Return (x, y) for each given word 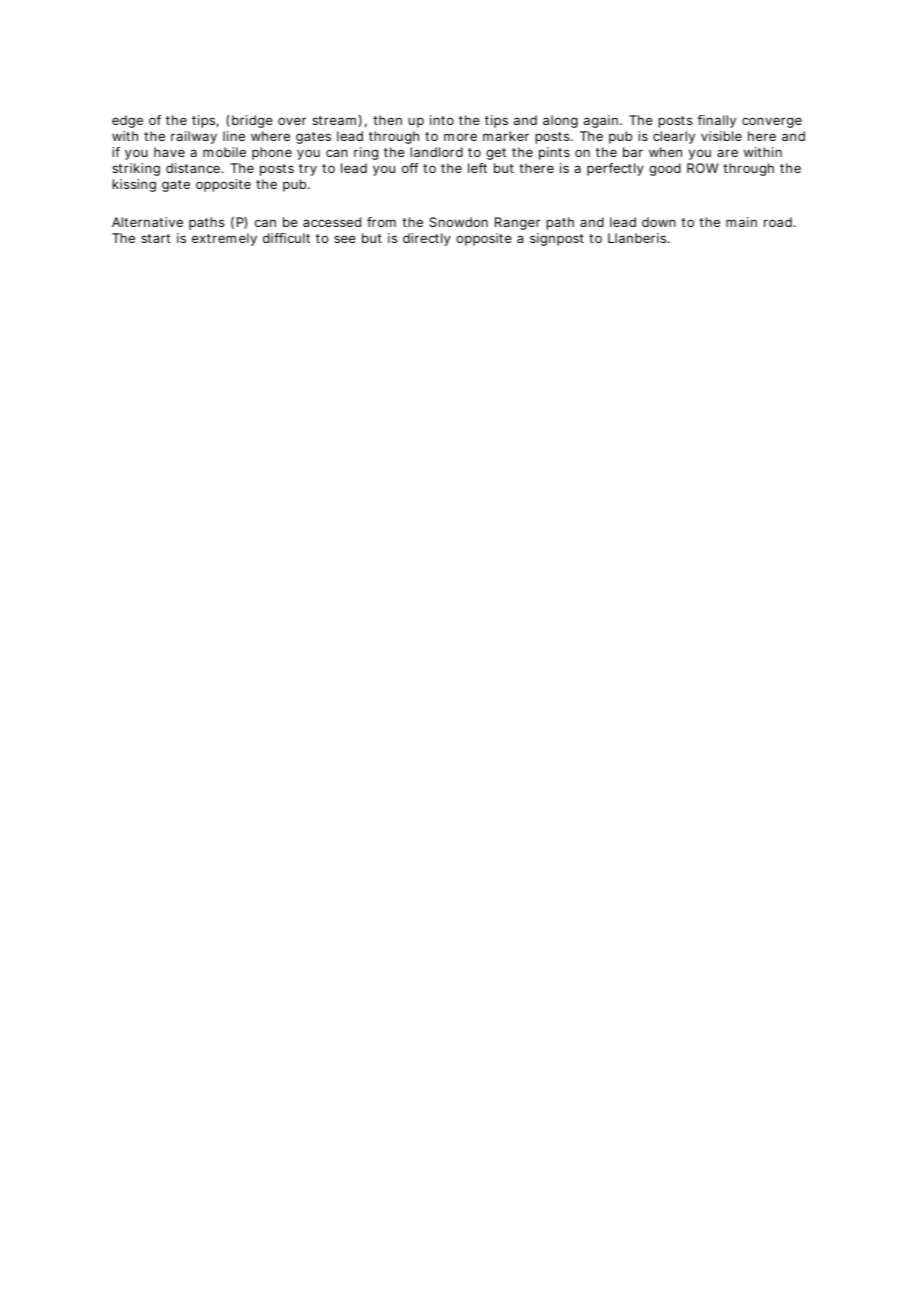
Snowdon (458, 222)
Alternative (147, 222)
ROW (703, 168)
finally (716, 121)
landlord (436, 152)
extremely (224, 239)
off (410, 168)
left (477, 168)
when (665, 152)
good (665, 169)
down (659, 222)
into (442, 120)
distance (193, 168)
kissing (134, 185)
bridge (252, 121)
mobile (224, 152)
